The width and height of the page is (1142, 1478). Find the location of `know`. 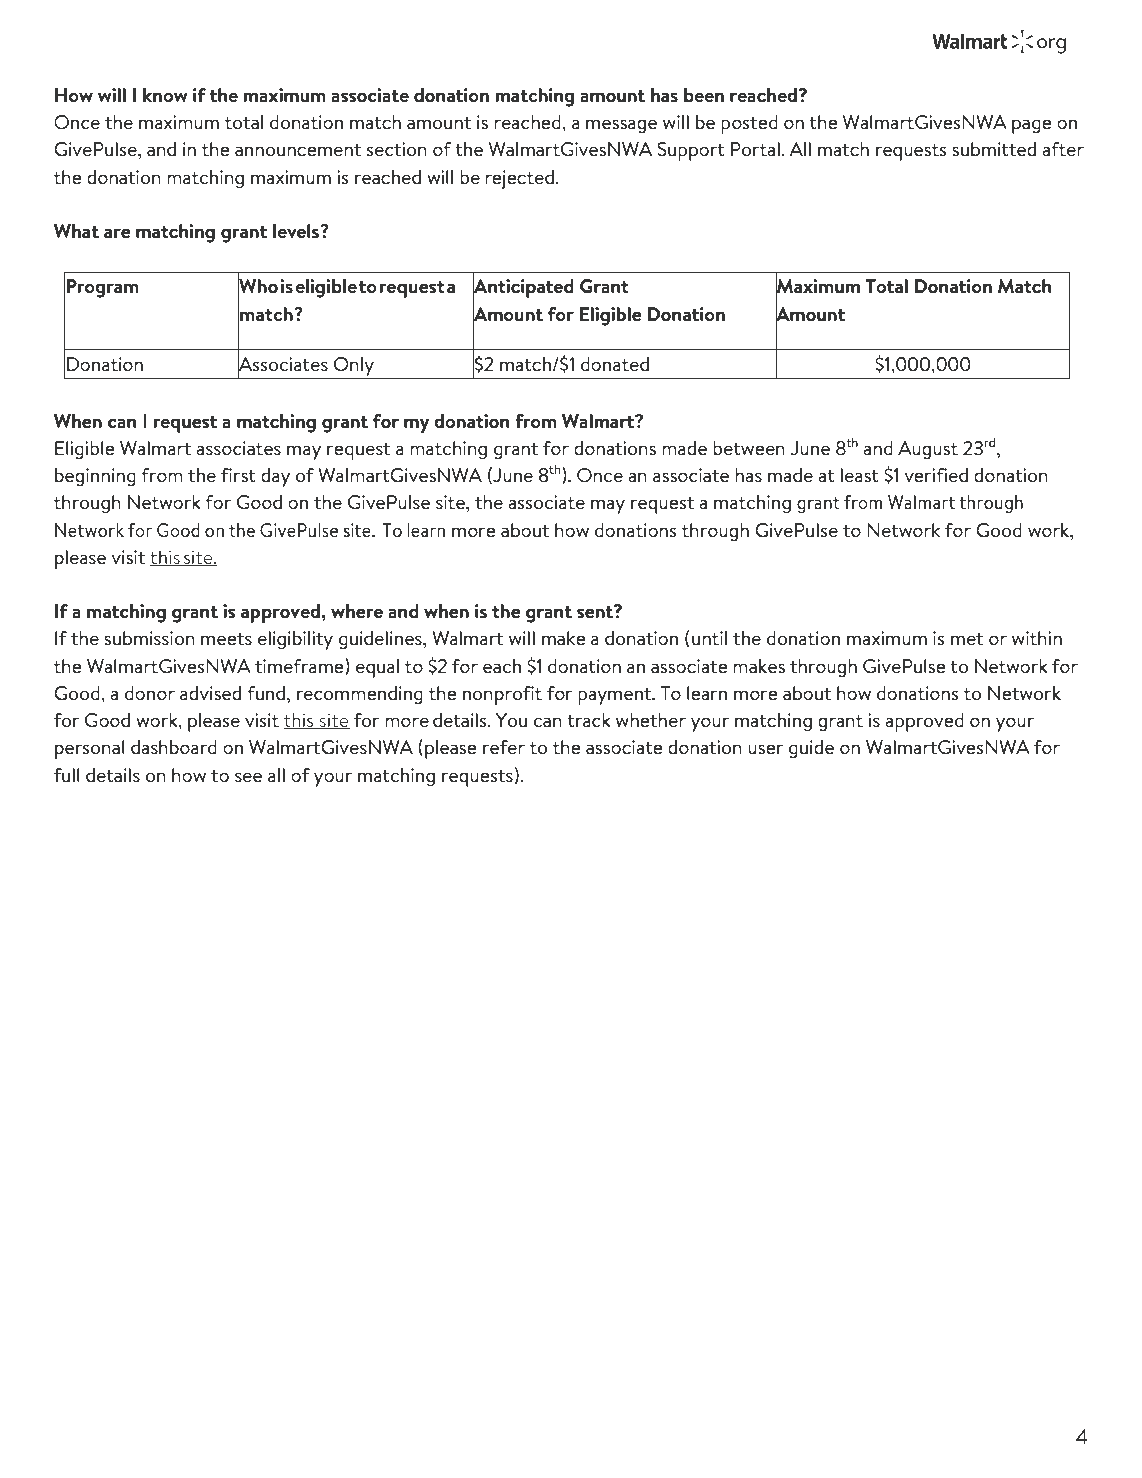

know is located at coordinates (165, 95).
